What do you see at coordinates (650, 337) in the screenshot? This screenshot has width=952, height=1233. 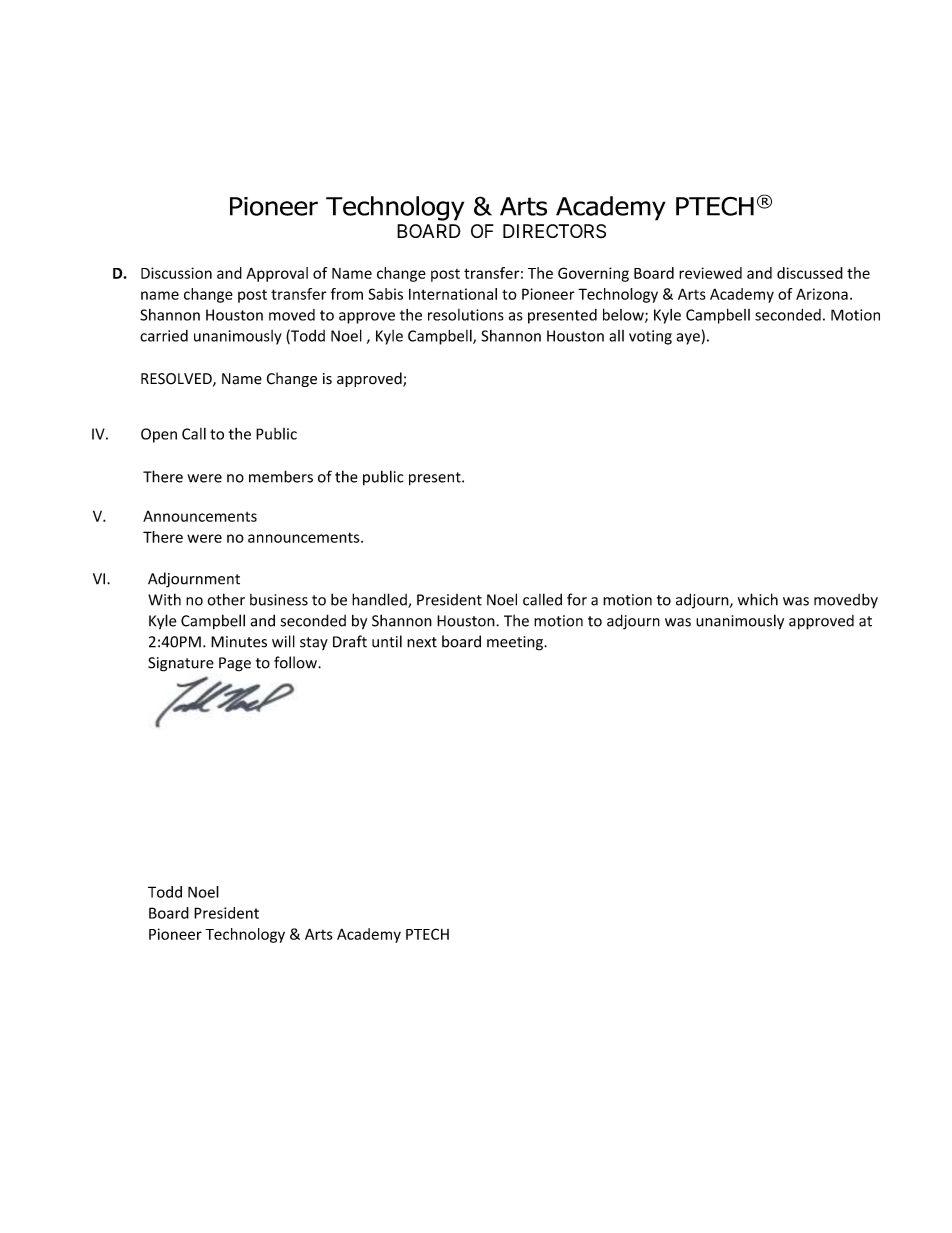 I see `voting` at bounding box center [650, 337].
